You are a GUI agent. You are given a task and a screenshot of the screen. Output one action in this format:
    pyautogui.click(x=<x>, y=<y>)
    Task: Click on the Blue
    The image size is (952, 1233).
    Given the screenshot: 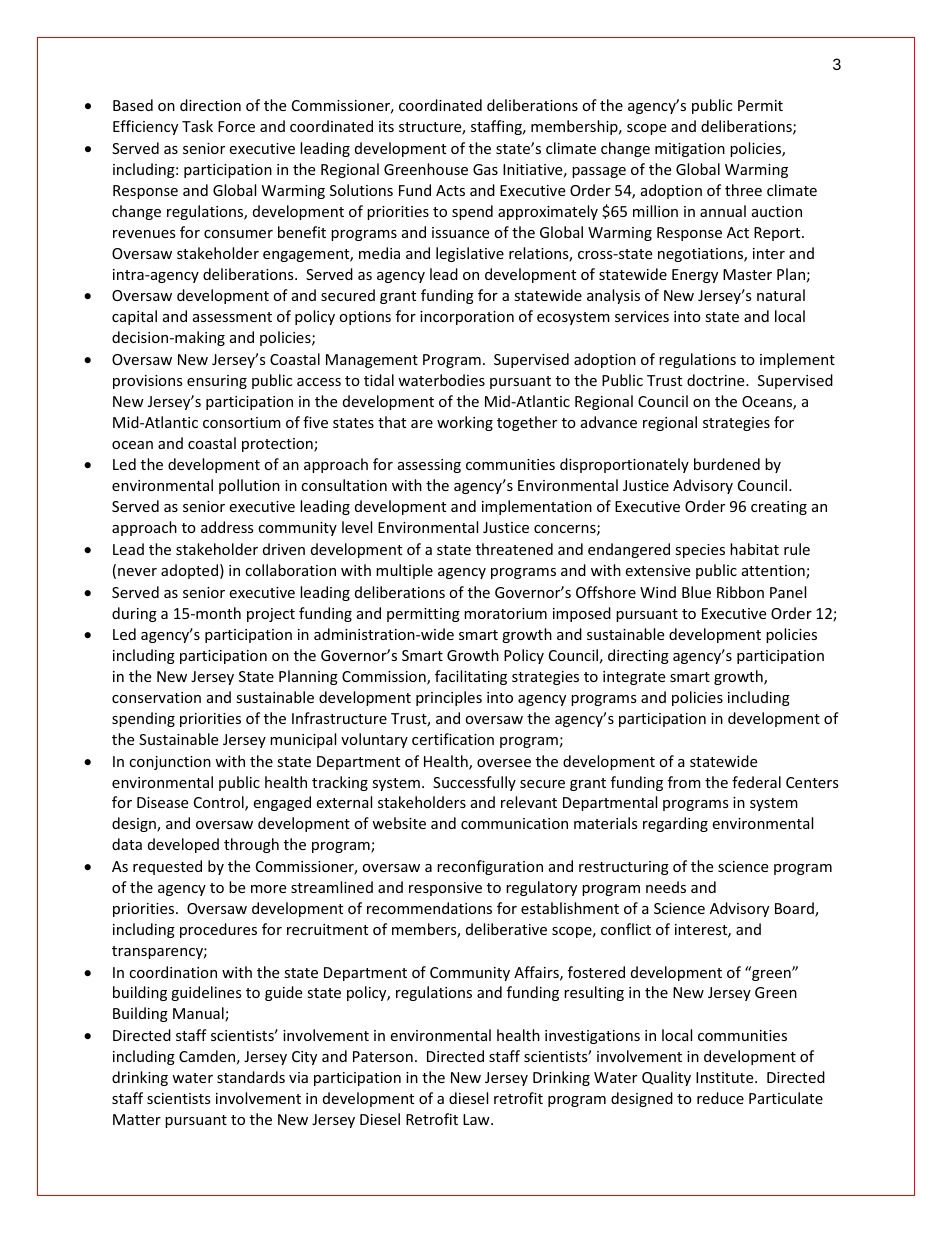 What is the action you would take?
    pyautogui.click(x=696, y=592)
